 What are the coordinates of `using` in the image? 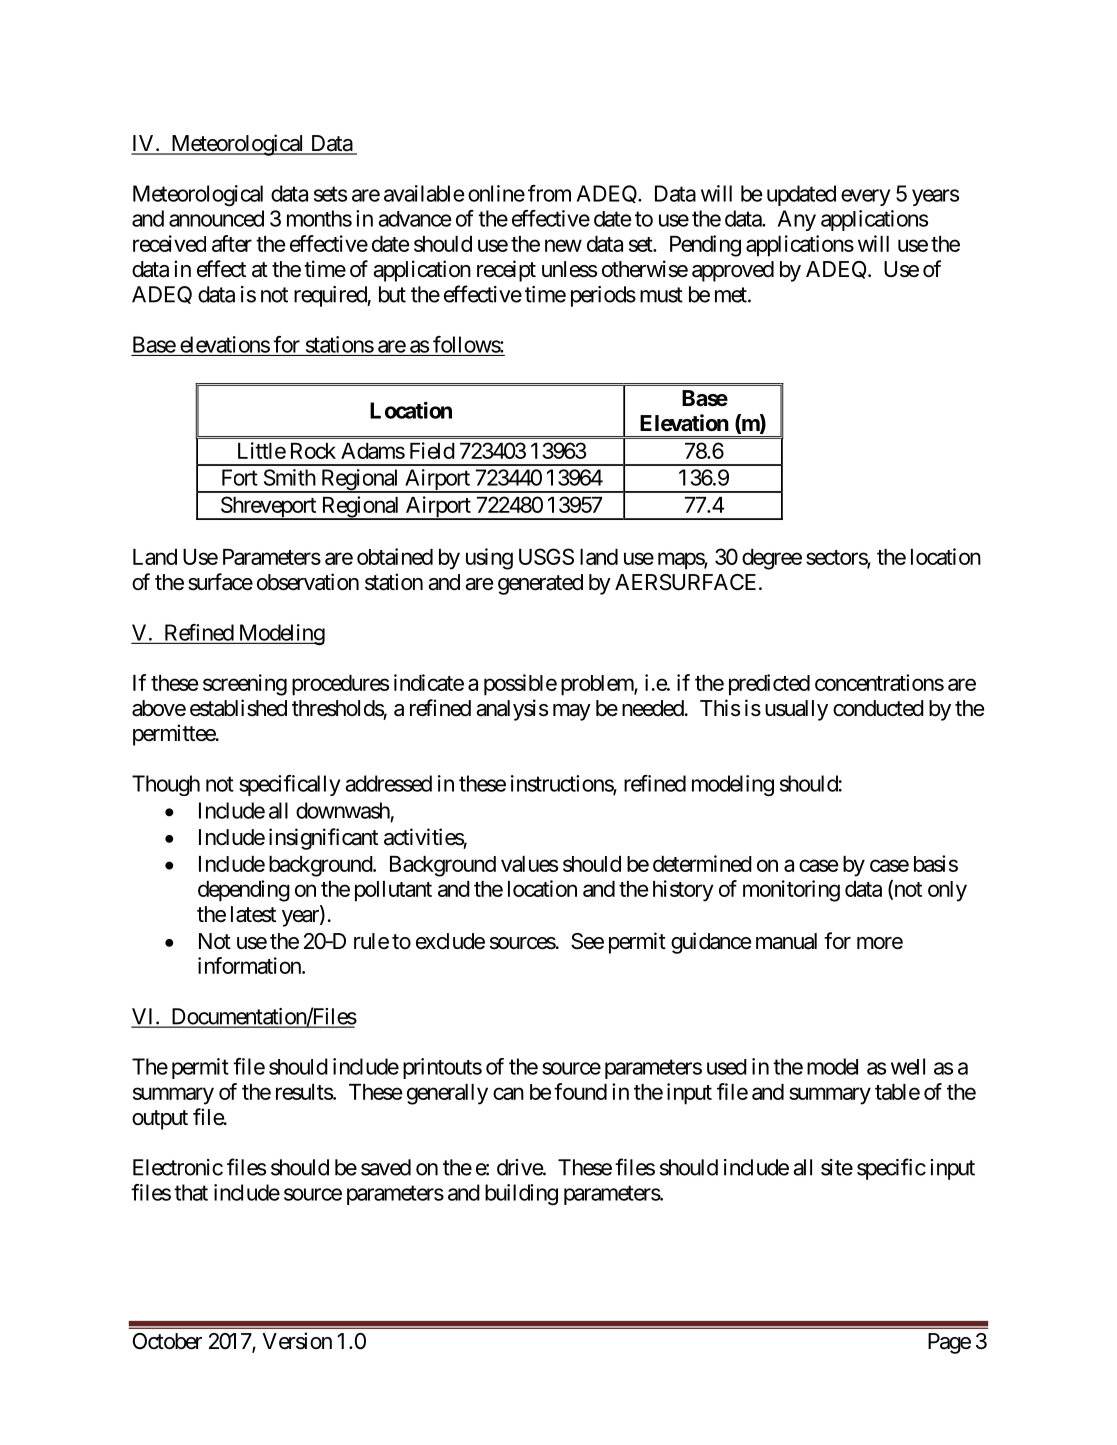 It's located at (489, 559).
